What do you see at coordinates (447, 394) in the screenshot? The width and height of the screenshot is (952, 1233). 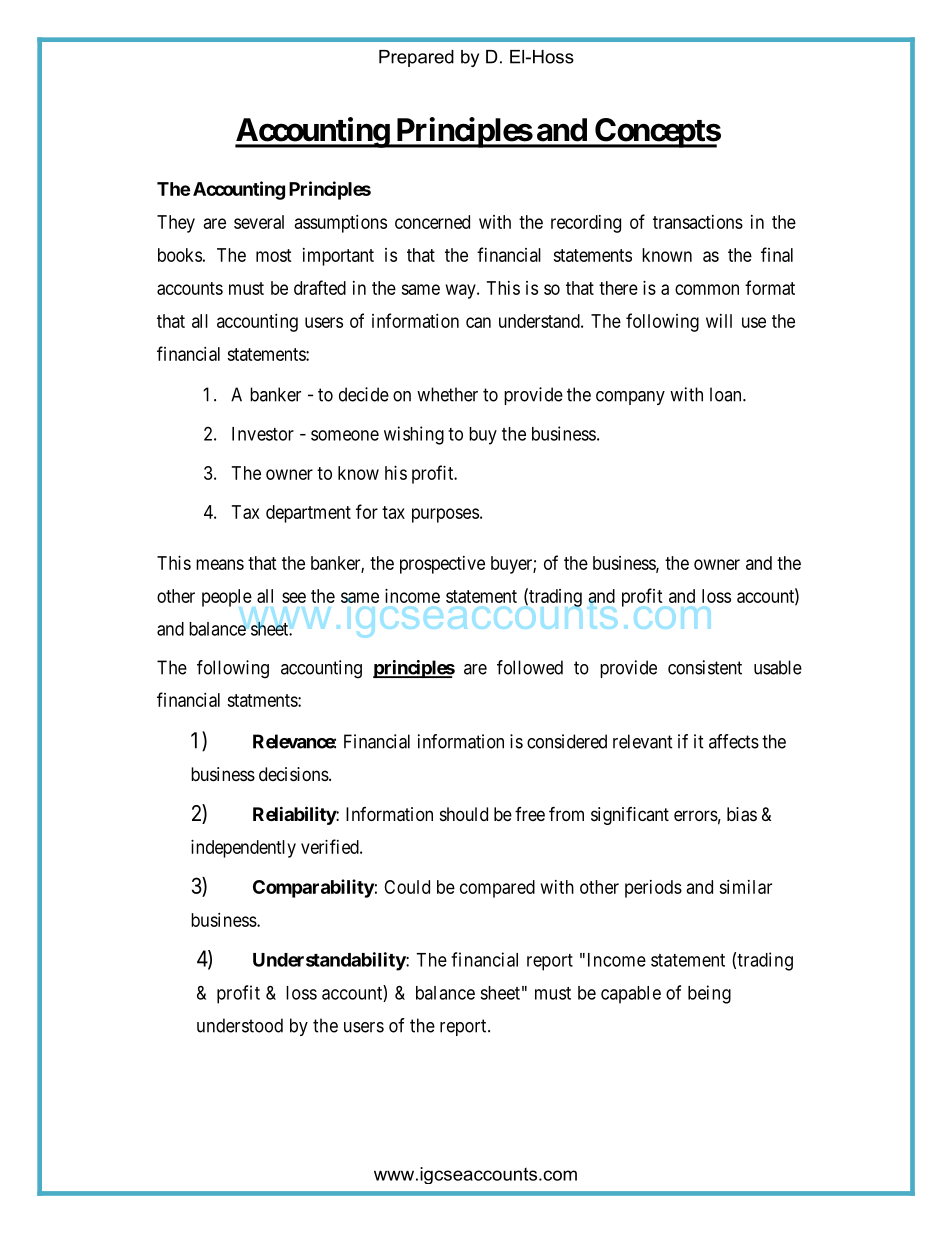 I see `whether` at bounding box center [447, 394].
